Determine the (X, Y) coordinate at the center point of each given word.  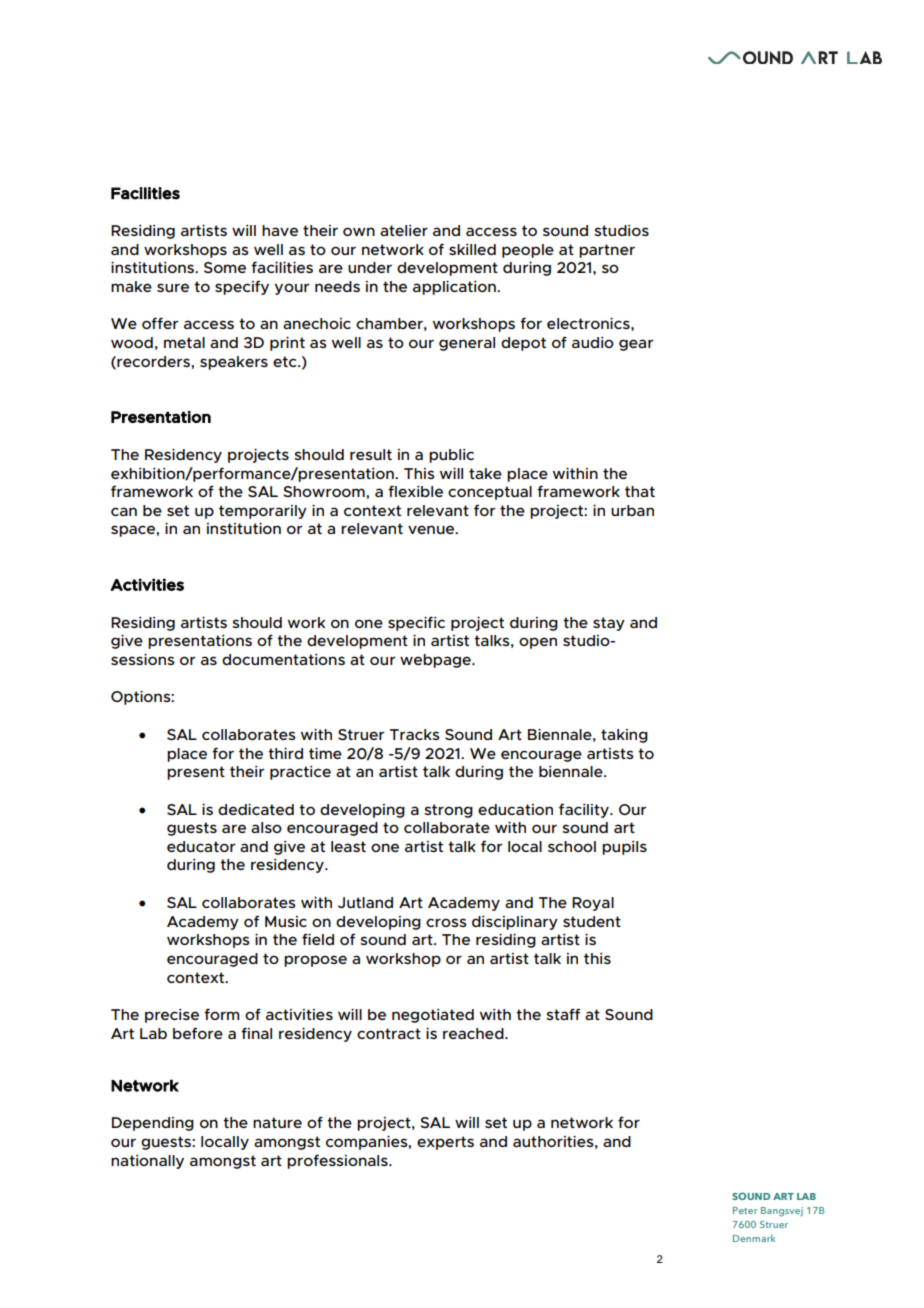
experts (445, 1143)
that (640, 491)
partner (607, 251)
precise (172, 1016)
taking (624, 736)
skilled (472, 249)
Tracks (415, 734)
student (592, 921)
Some (225, 267)
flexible (415, 491)
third (285, 753)
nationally (147, 1162)
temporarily (263, 512)
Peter (745, 1210)
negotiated (433, 1016)
